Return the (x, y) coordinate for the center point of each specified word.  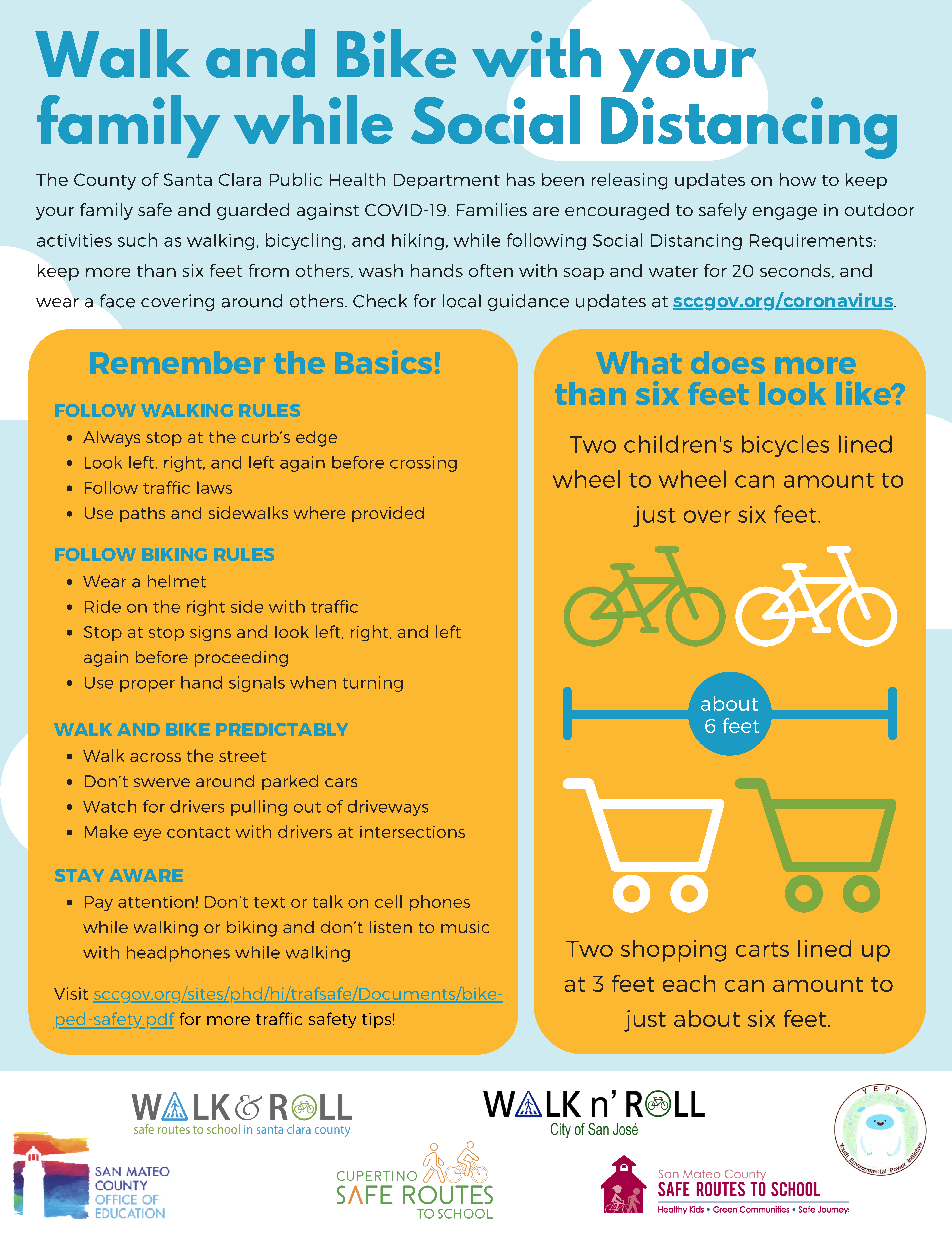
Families (492, 209)
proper (147, 686)
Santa (188, 179)
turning (373, 684)
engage (785, 213)
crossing (423, 464)
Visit (71, 993)
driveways (388, 808)
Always (111, 439)
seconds (796, 271)
